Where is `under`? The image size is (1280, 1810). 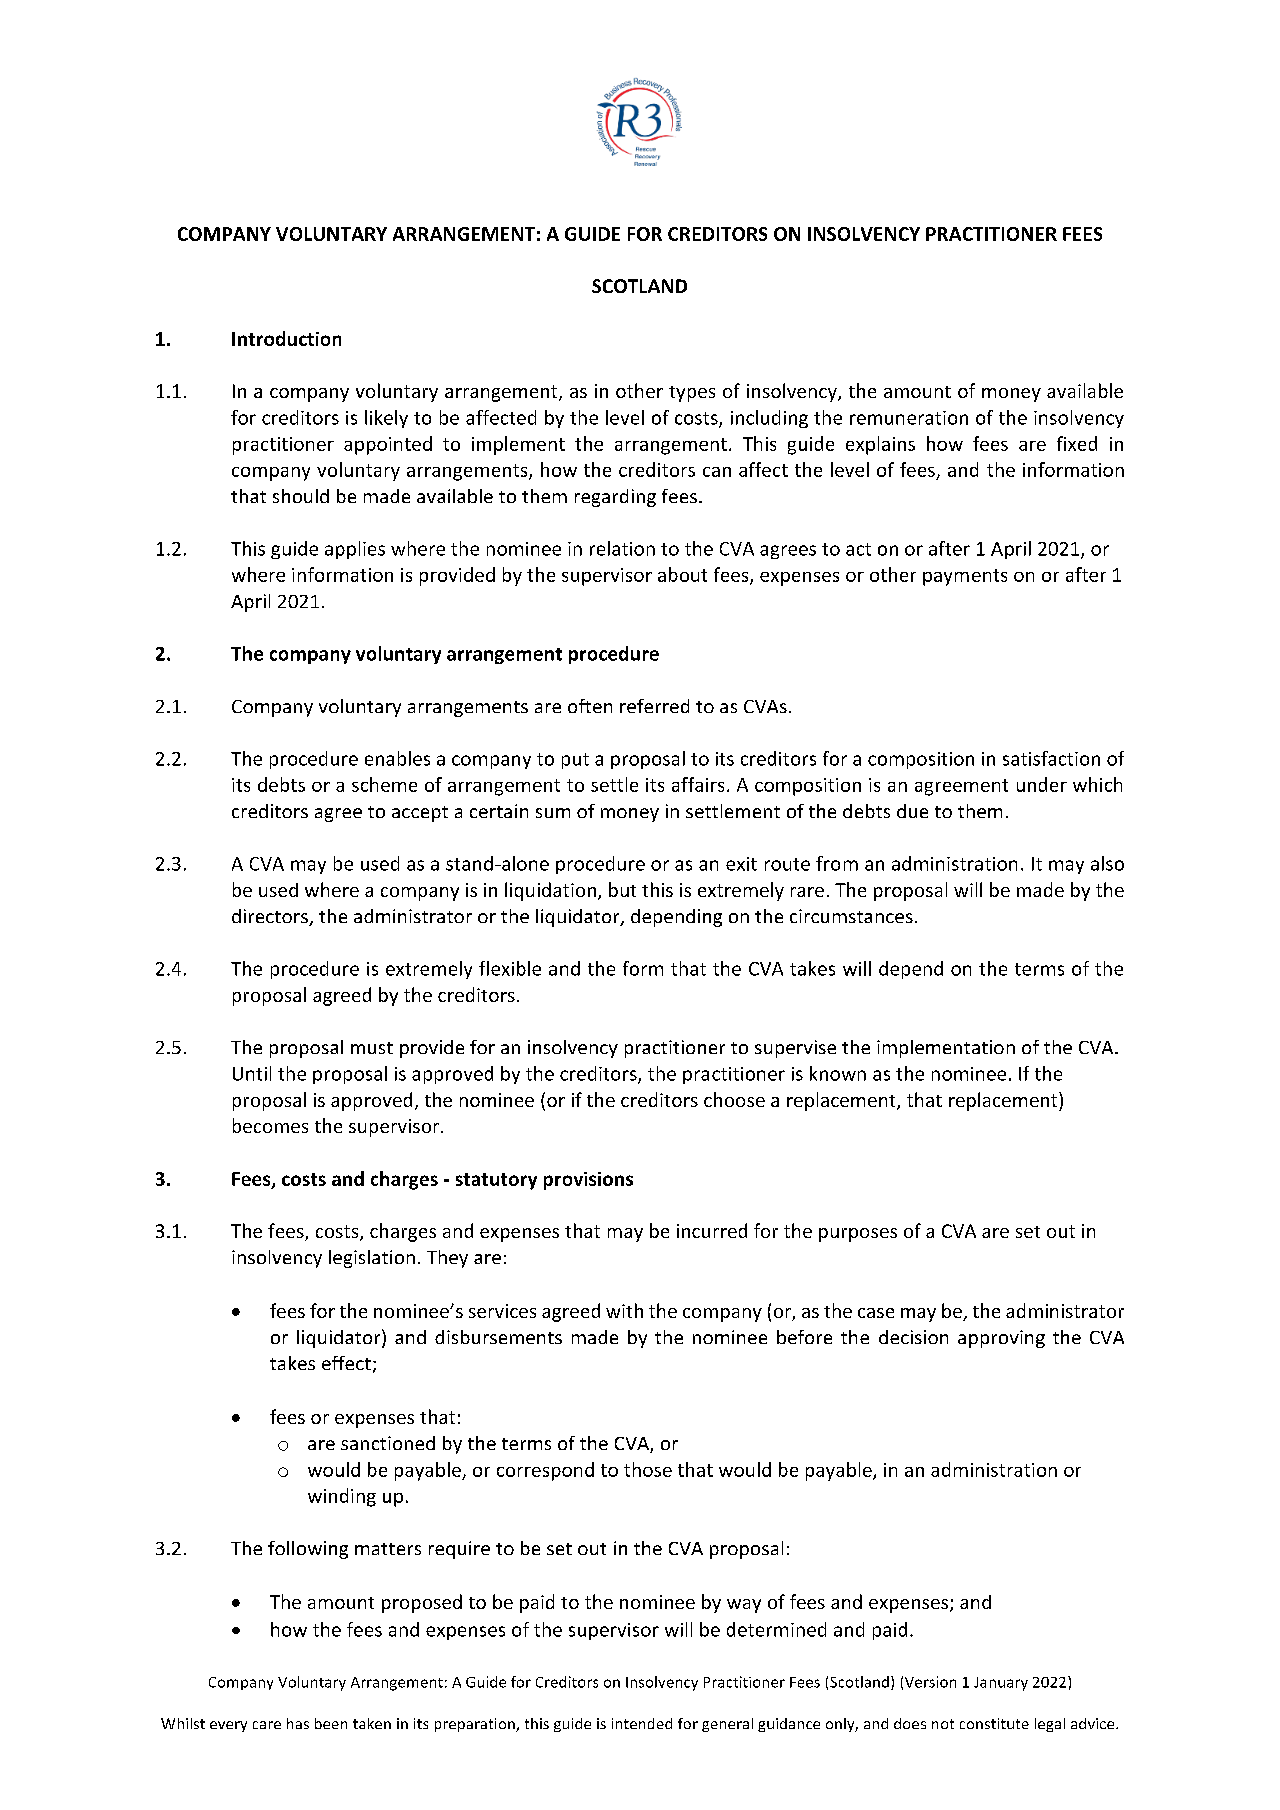
under is located at coordinates (1042, 784).
